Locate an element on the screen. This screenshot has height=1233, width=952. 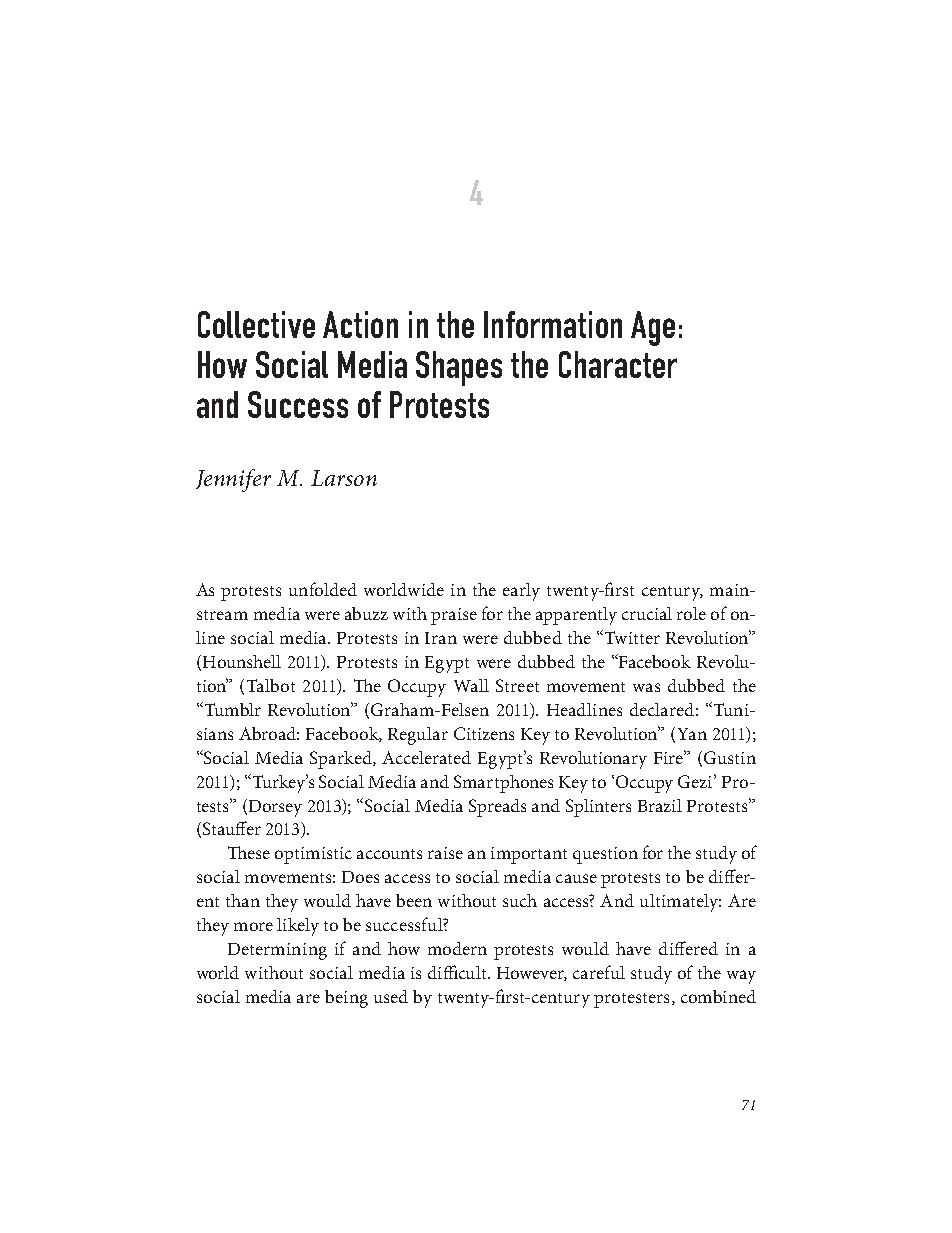
Determining is located at coordinates (277, 951).
